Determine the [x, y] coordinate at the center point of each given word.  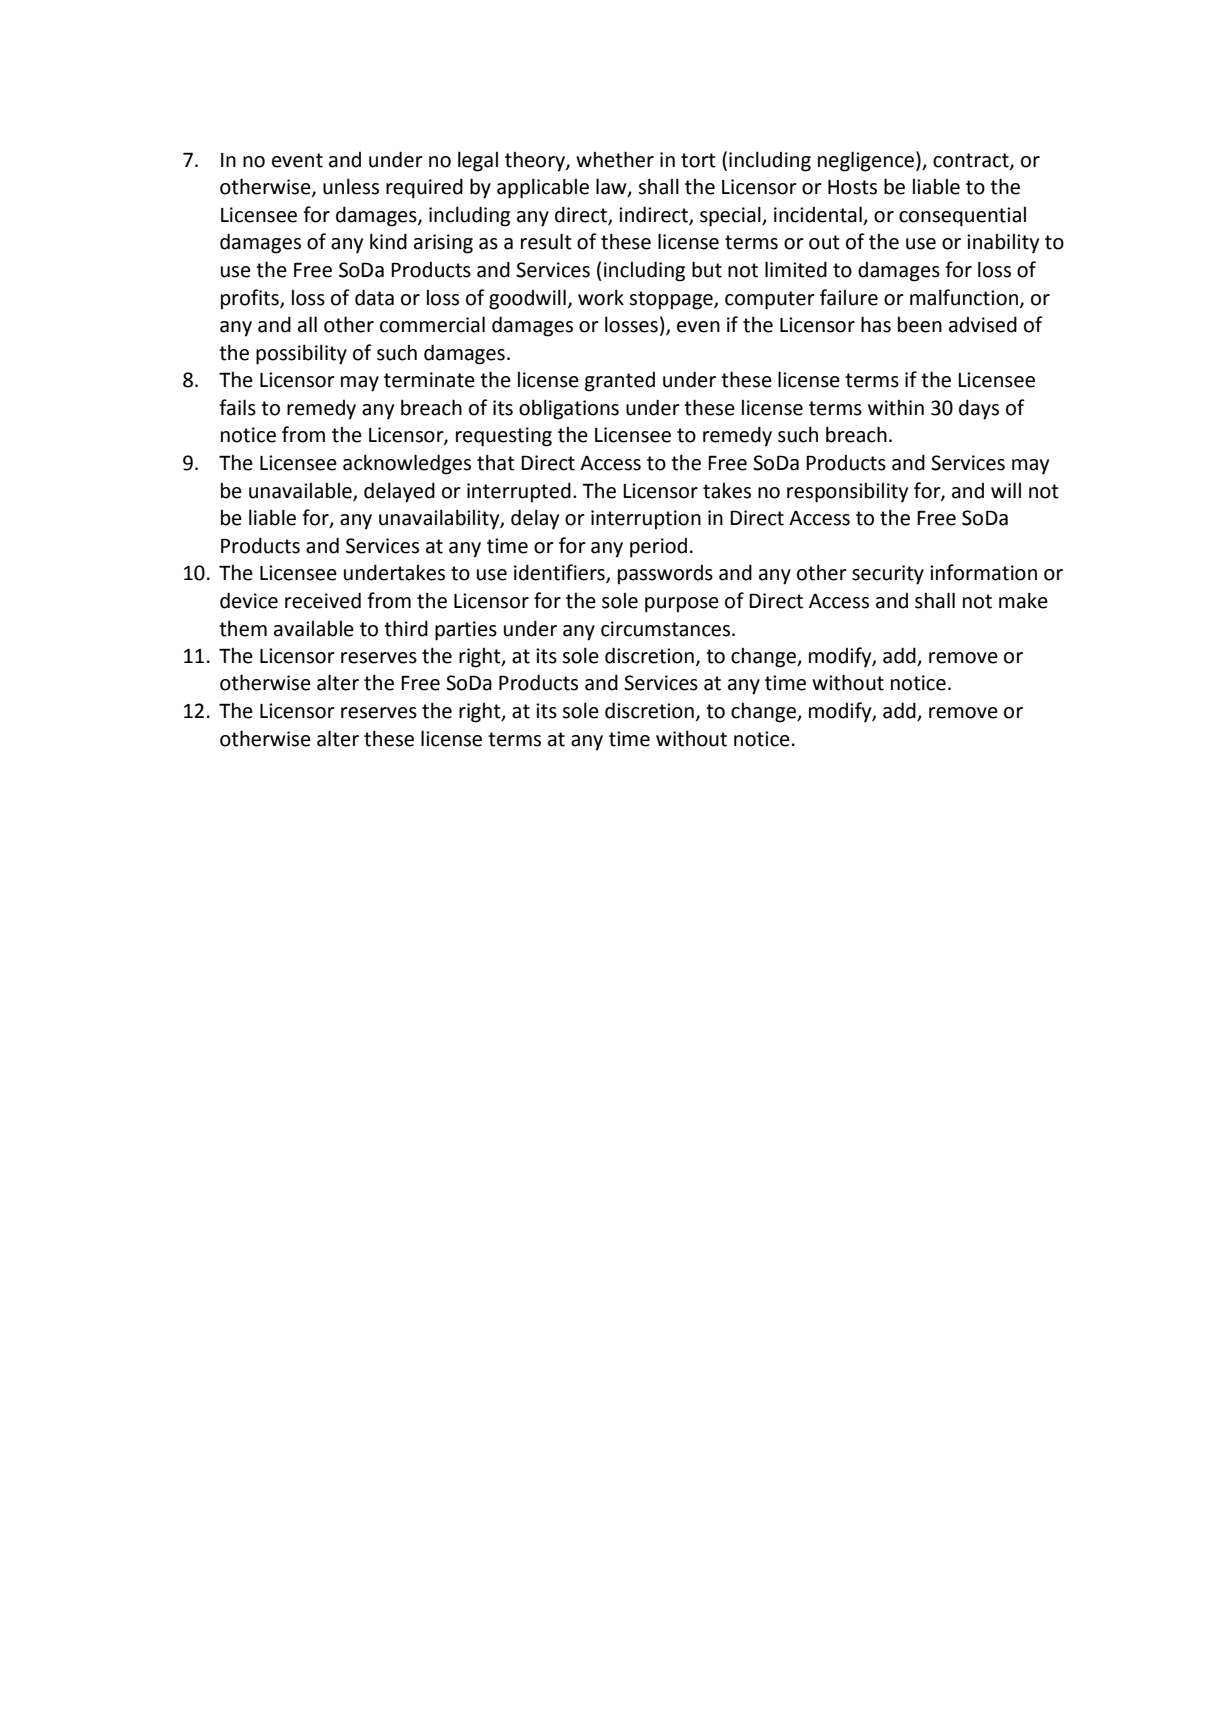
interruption [646, 520]
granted [620, 382]
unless [351, 186]
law [612, 187]
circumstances [667, 629]
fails [237, 407]
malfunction [964, 297]
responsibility [847, 493]
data [374, 297]
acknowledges [407, 464]
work [601, 297]
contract [972, 161]
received [323, 600]
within [896, 408]
